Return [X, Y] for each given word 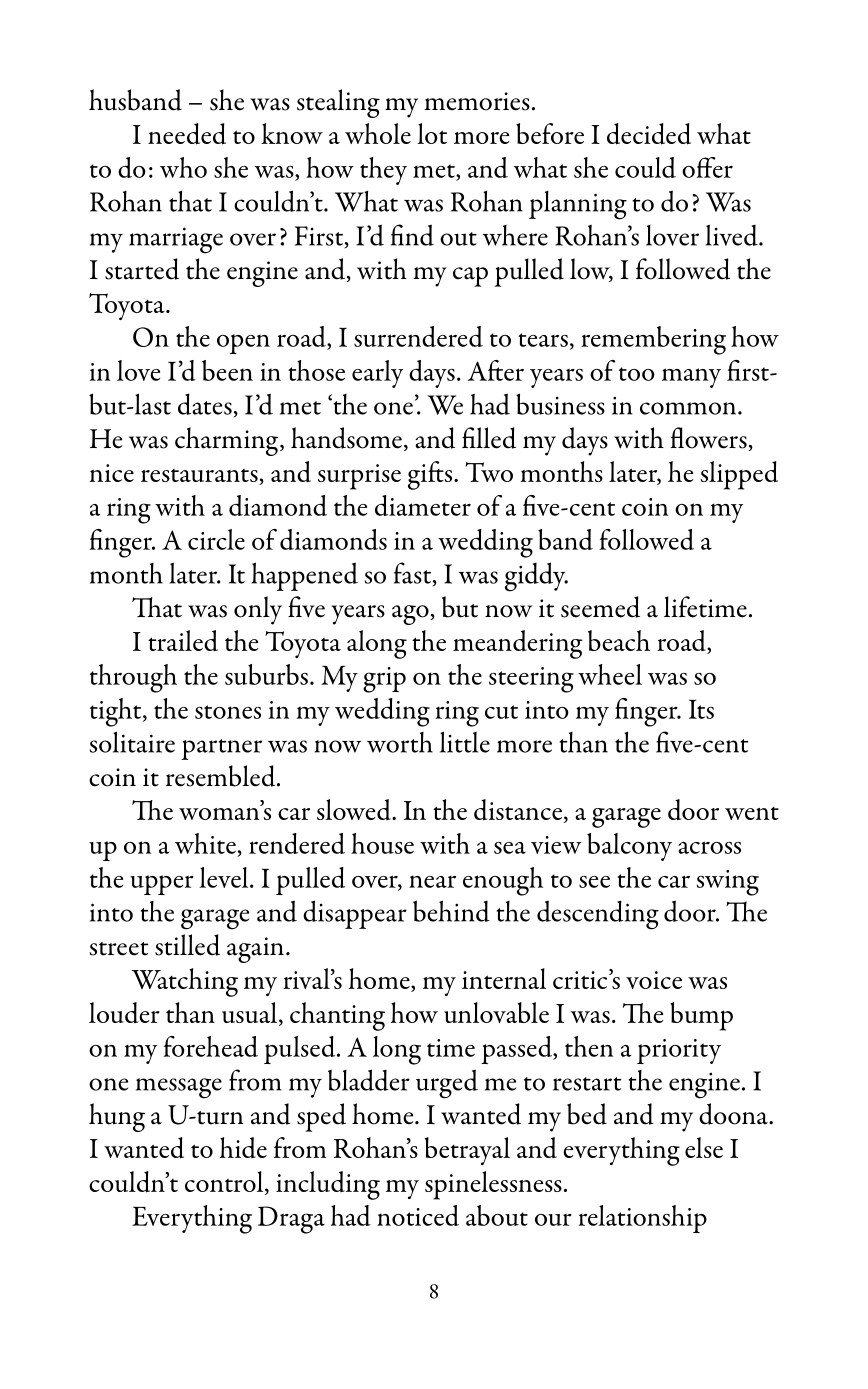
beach [619, 640]
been [227, 370]
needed [187, 134]
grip [384, 680]
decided [649, 134]
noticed [418, 1215]
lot [432, 133]
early [377, 374]
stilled [187, 945]
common [689, 408]
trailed [183, 640]
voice [654, 980]
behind [451, 911]
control [225, 1181]
